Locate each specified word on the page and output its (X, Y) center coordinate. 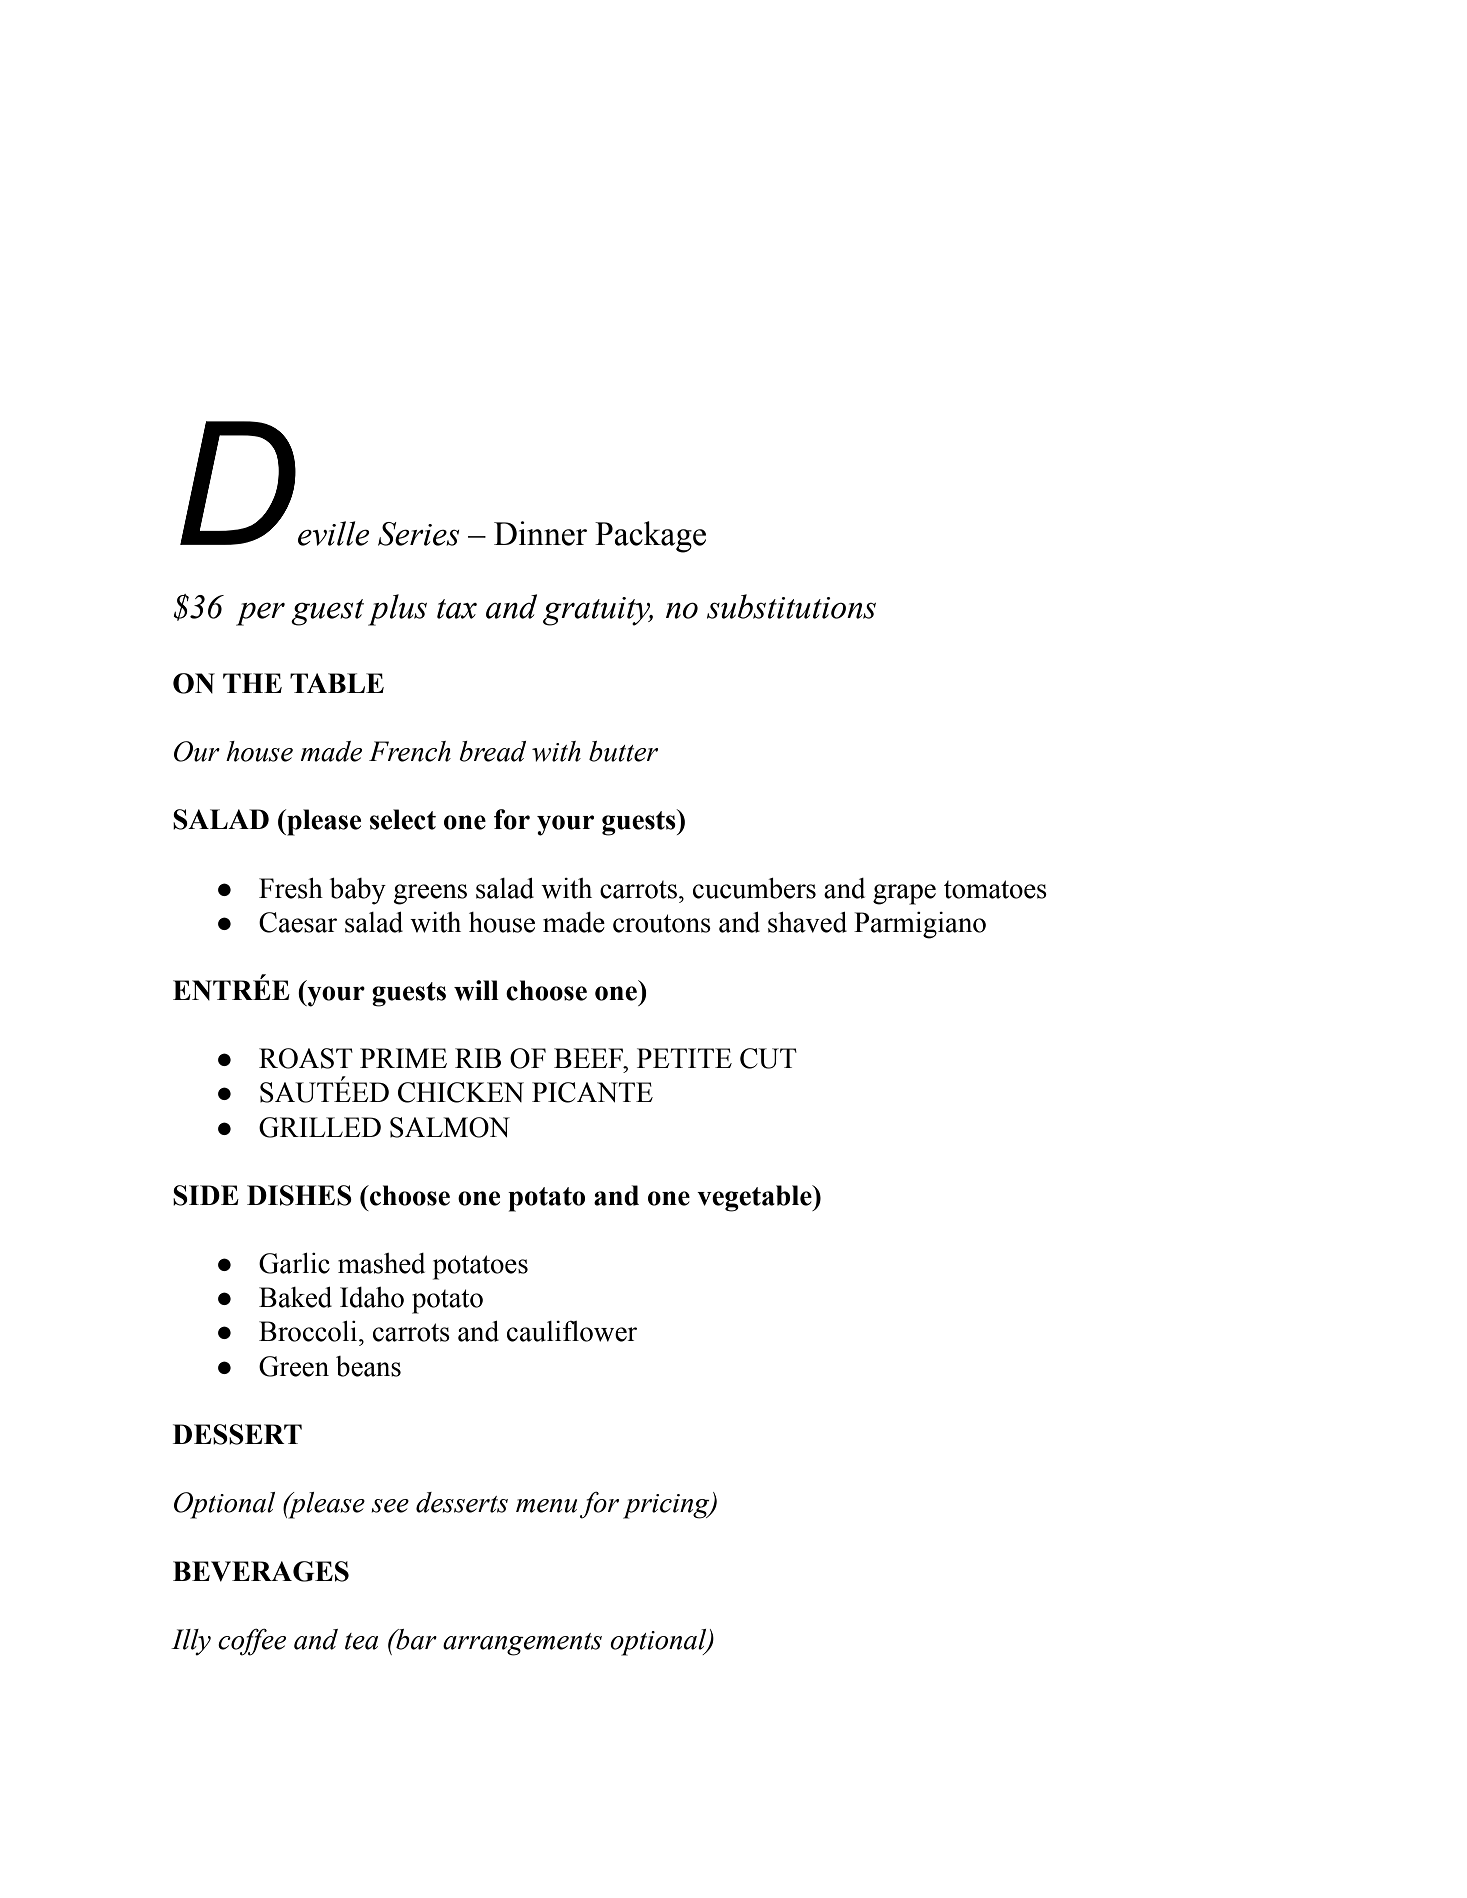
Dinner (540, 533)
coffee (252, 1642)
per (260, 614)
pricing (667, 1506)
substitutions (791, 606)
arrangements (522, 1644)
